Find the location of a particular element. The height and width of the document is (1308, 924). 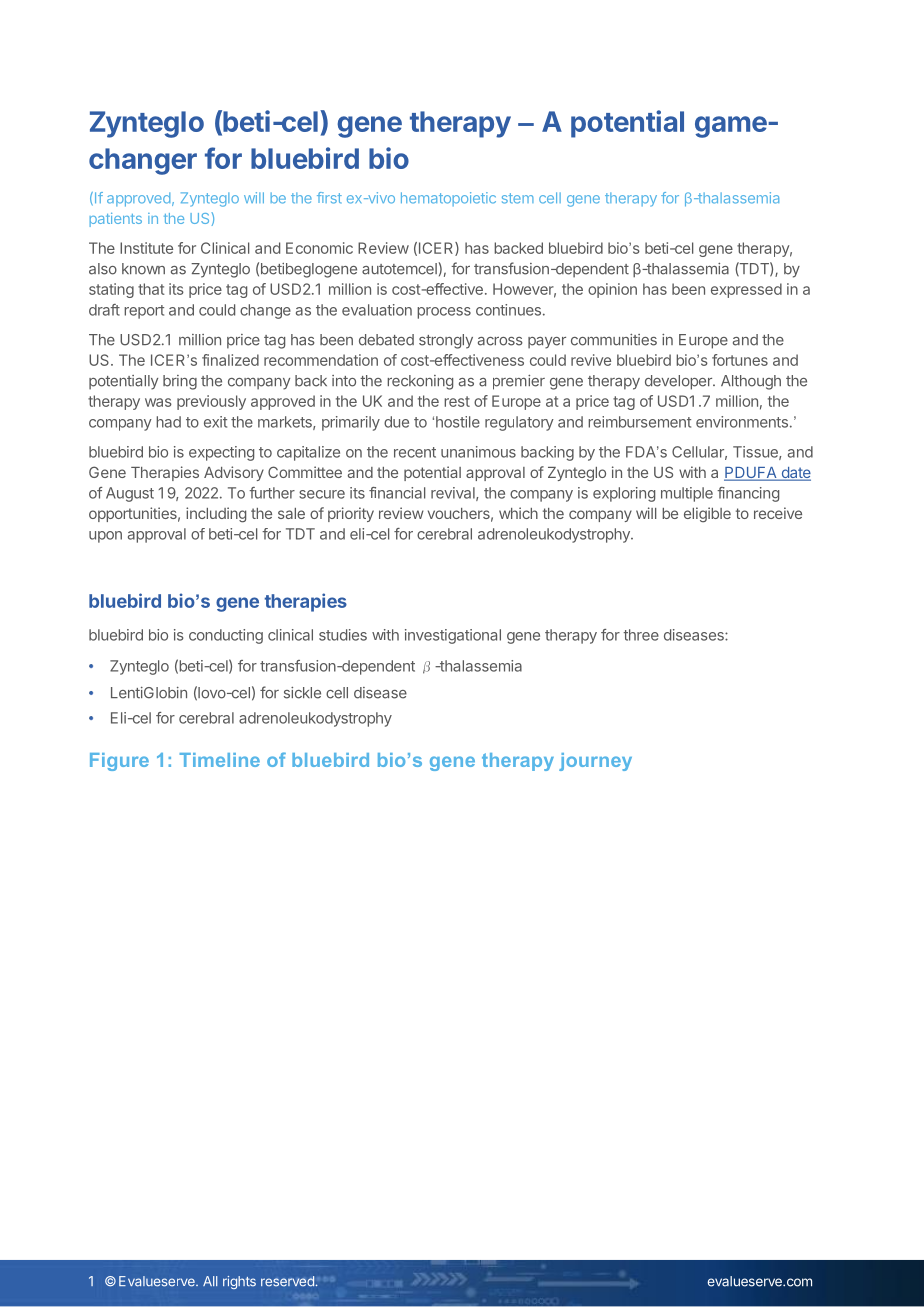

hematopoietic is located at coordinates (448, 199).
